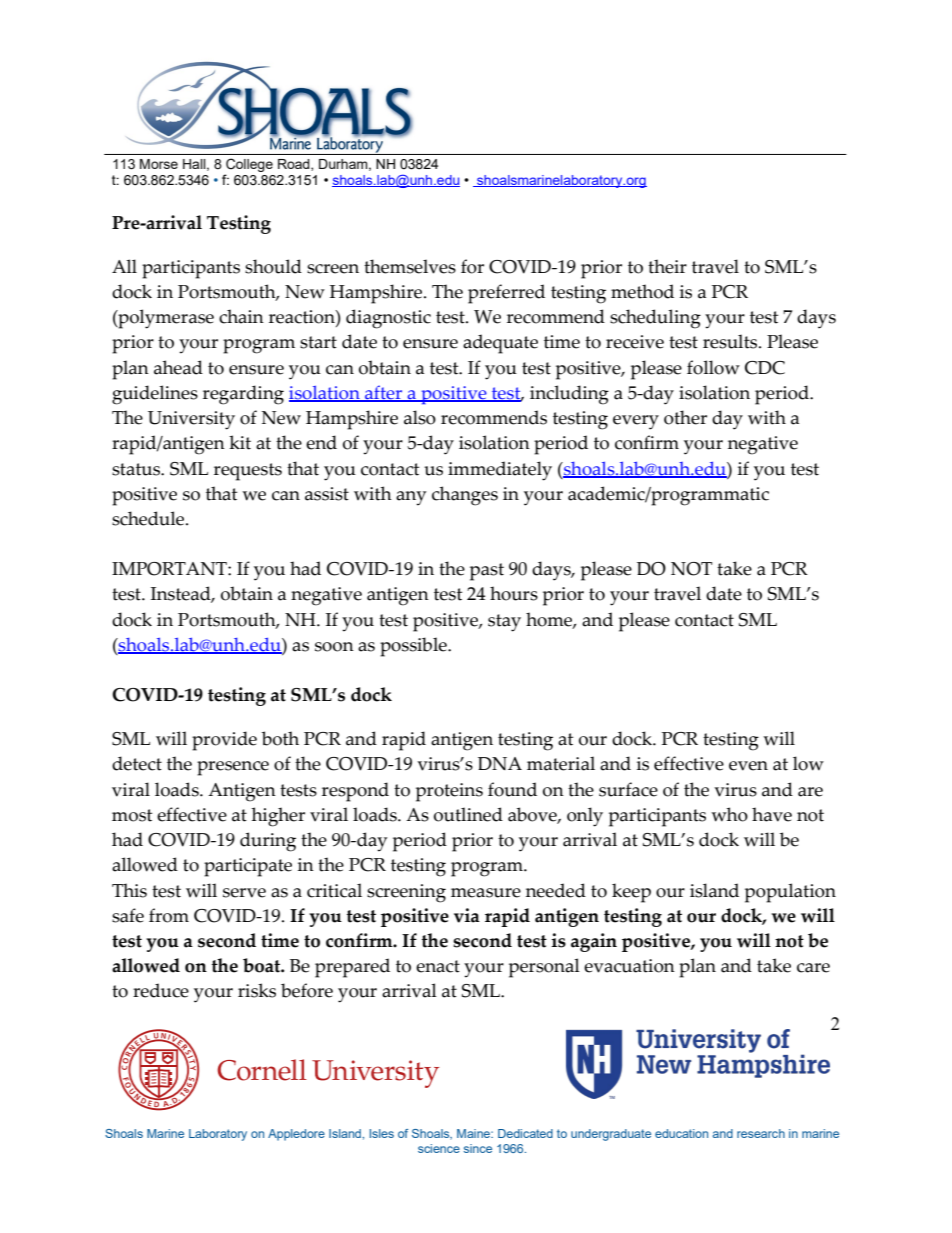 The width and height of the document is (952, 1233). What do you see at coordinates (504, 623) in the document?
I see `stay` at bounding box center [504, 623].
